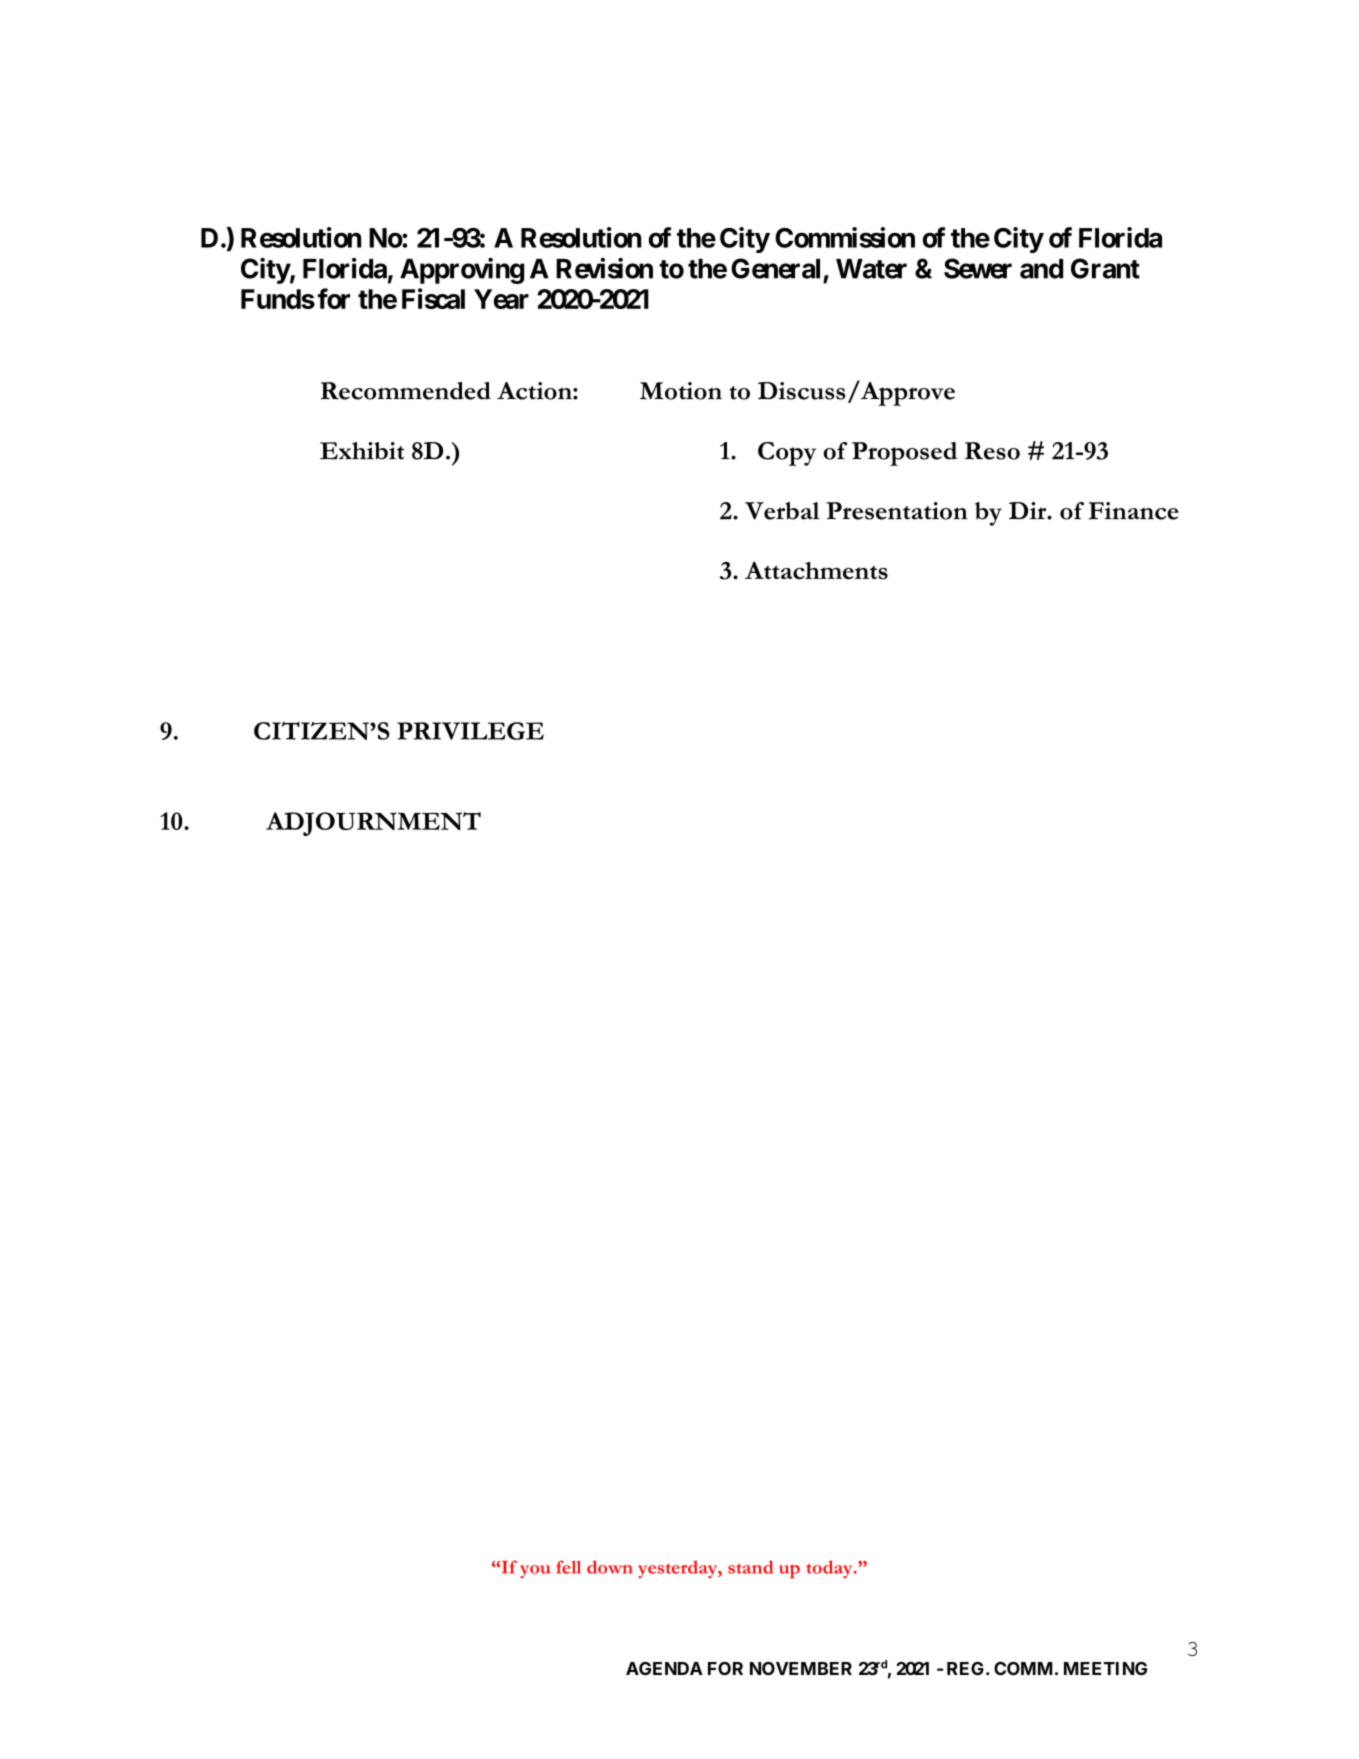 The width and height of the document is (1359, 1759). I want to click on MEETING, so click(1105, 1668).
